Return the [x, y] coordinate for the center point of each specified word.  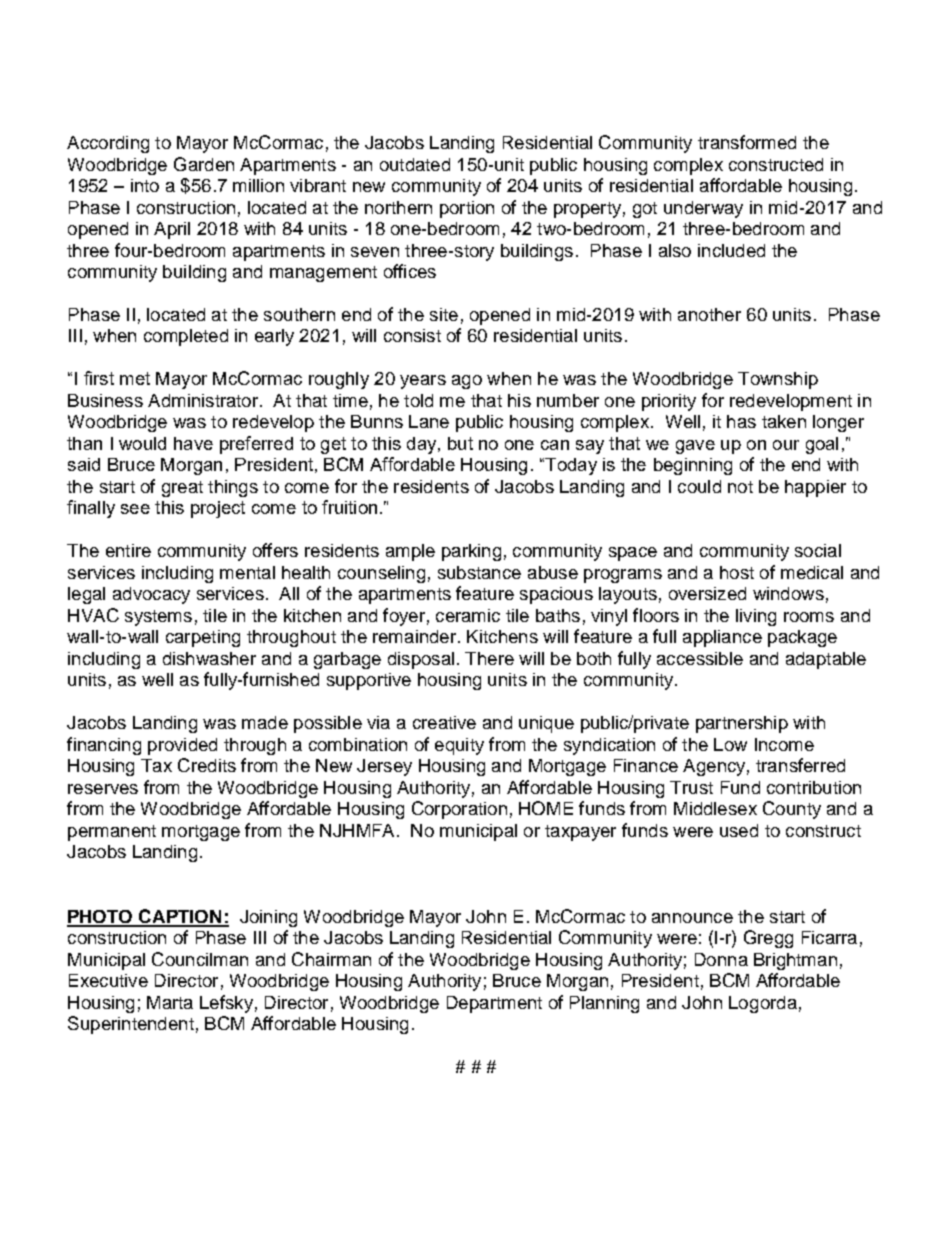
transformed [747, 142]
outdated [415, 164]
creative [444, 722]
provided [182, 746]
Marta [170, 1002]
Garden [204, 164]
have [193, 443]
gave [695, 447]
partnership [742, 724]
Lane [429, 421]
